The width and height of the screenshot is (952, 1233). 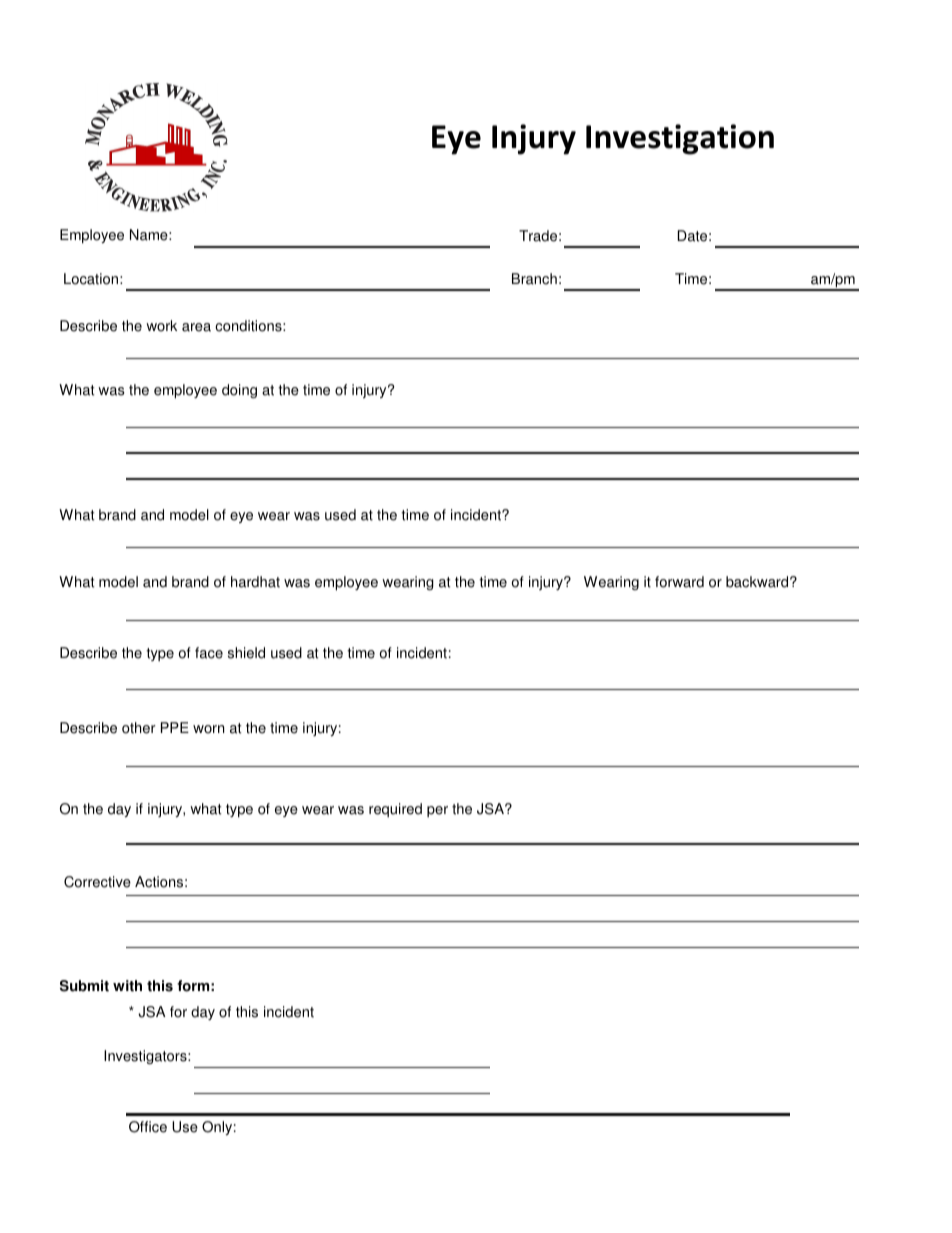 I want to click on Branch, so click(x=534, y=279).
